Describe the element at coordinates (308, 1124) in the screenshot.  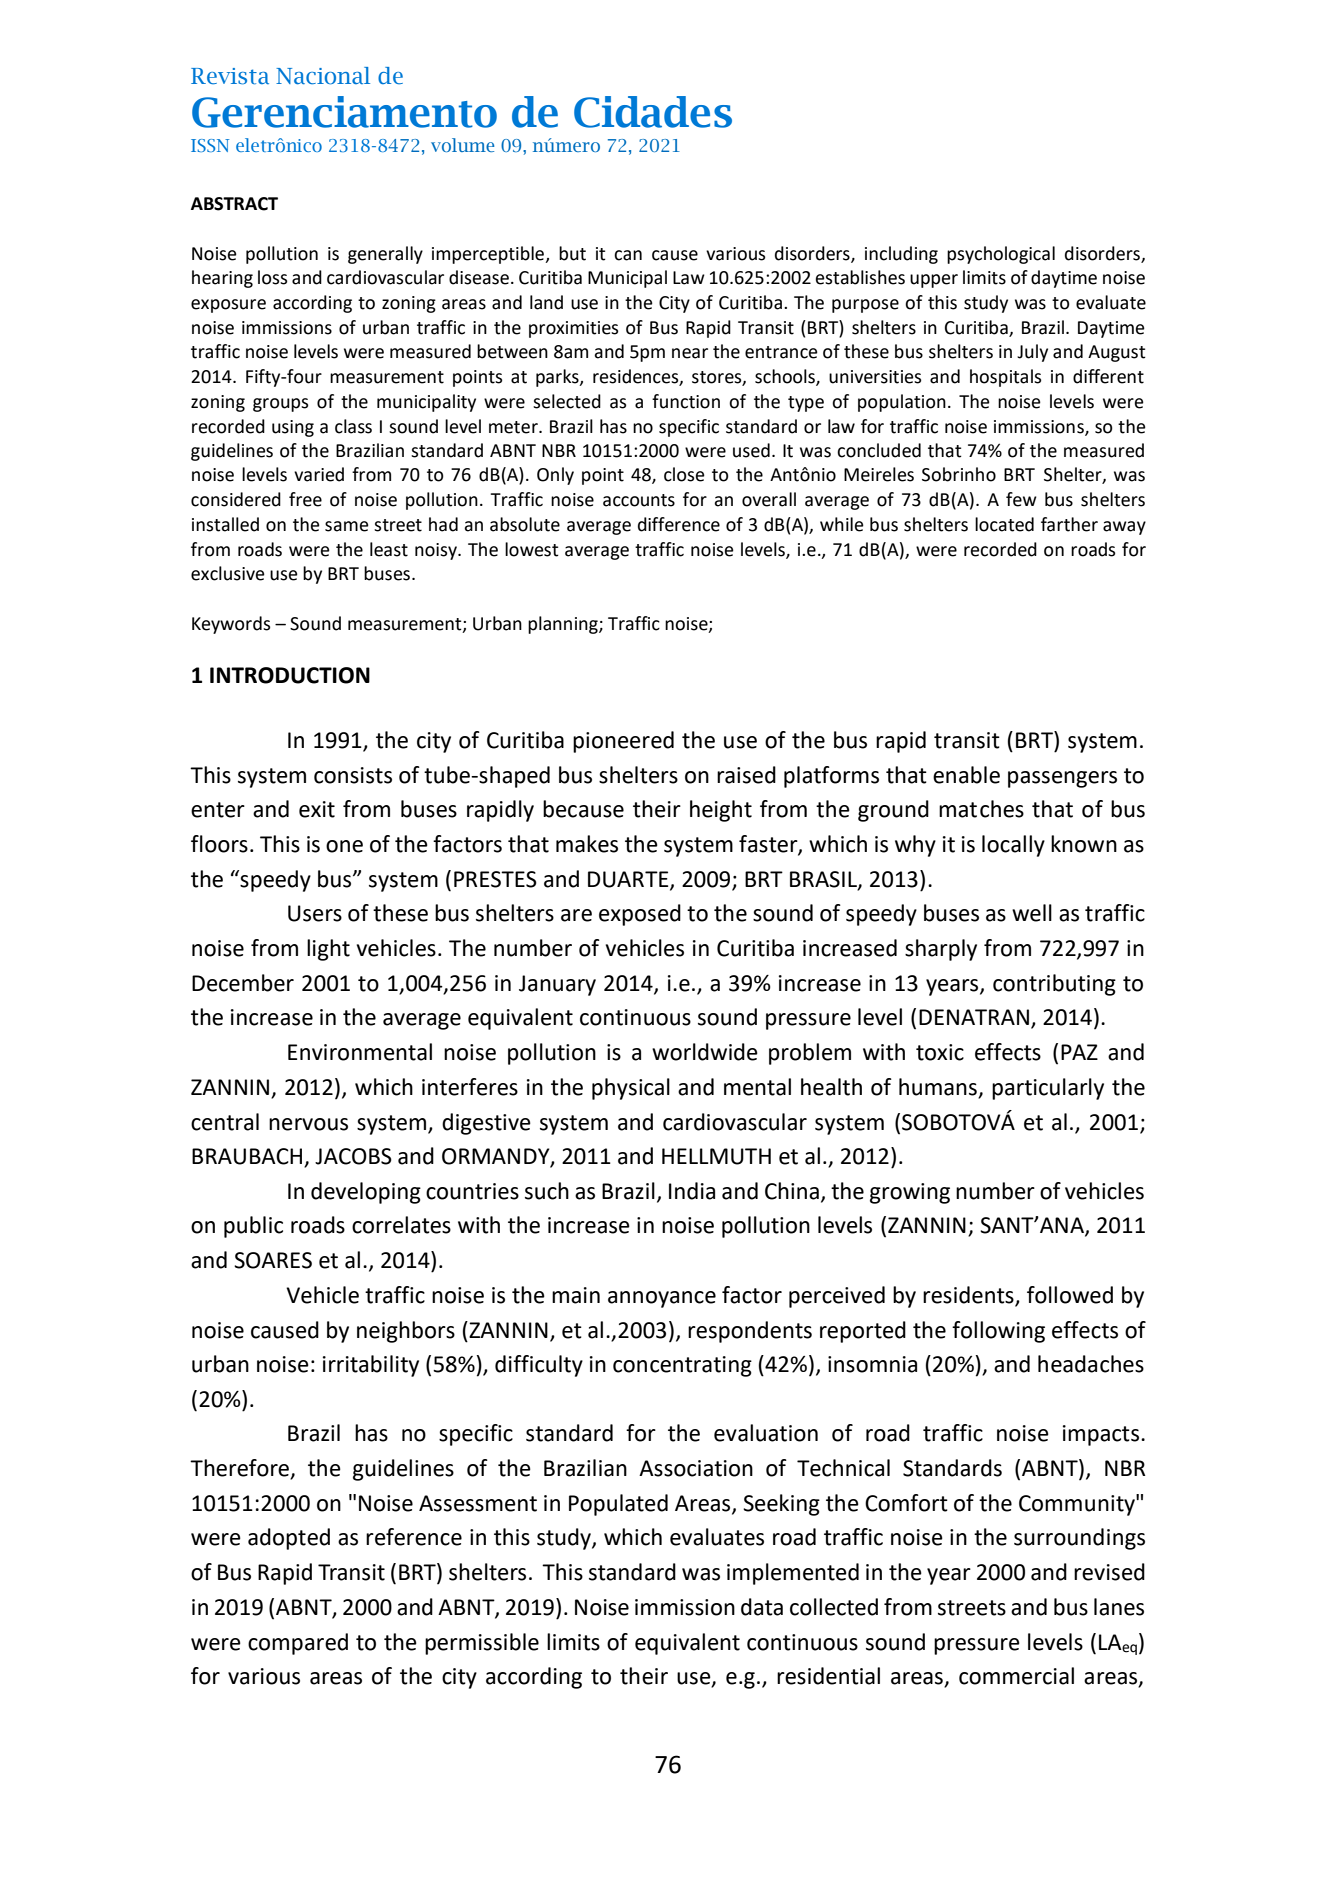
I see `nervous` at that location.
